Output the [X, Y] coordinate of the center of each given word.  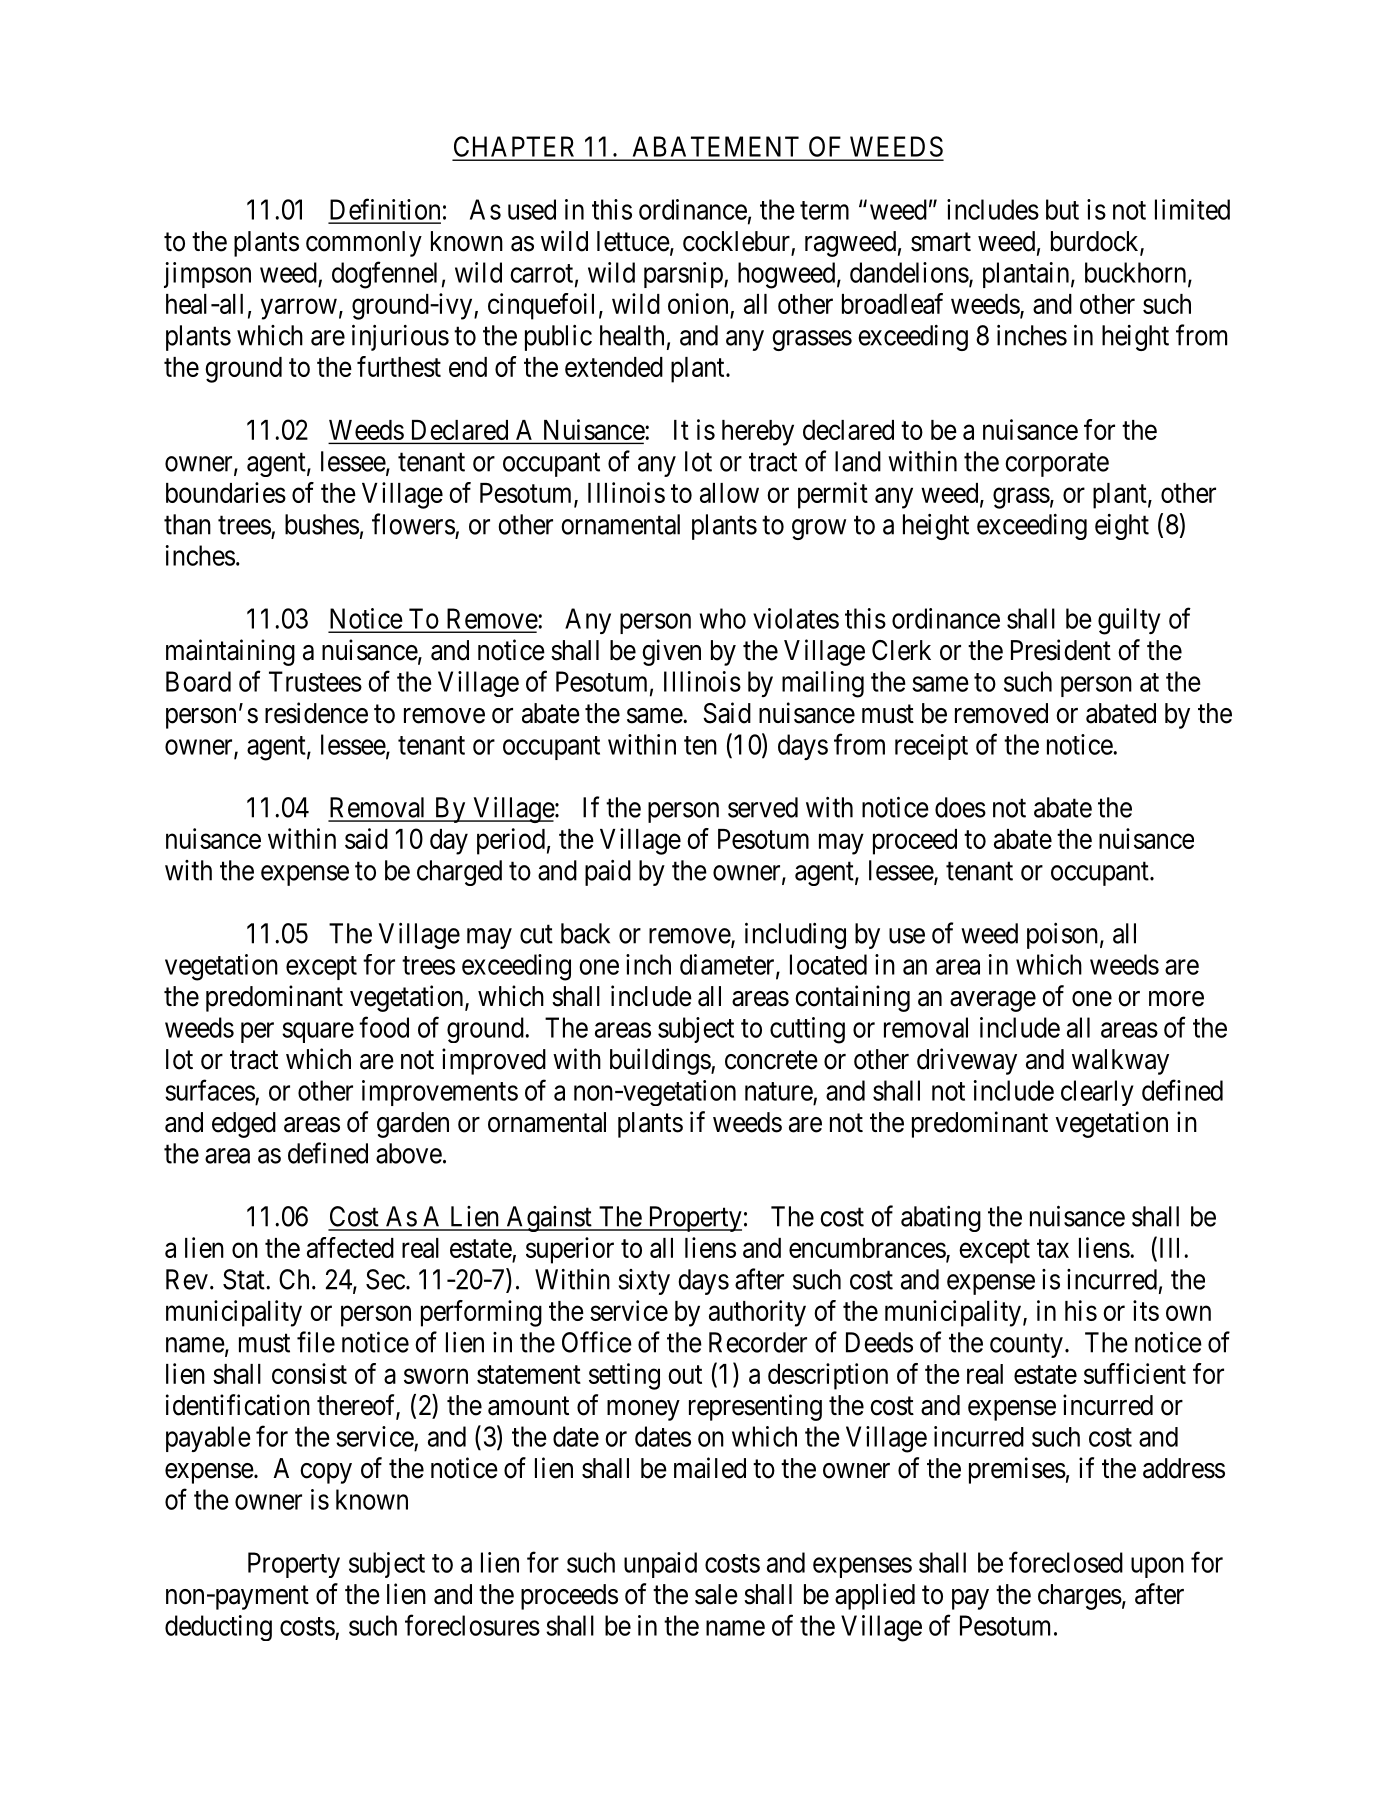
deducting [218, 1628]
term [824, 210]
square [318, 1032]
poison [1062, 936]
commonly [364, 244]
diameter [728, 965]
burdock [1096, 242]
